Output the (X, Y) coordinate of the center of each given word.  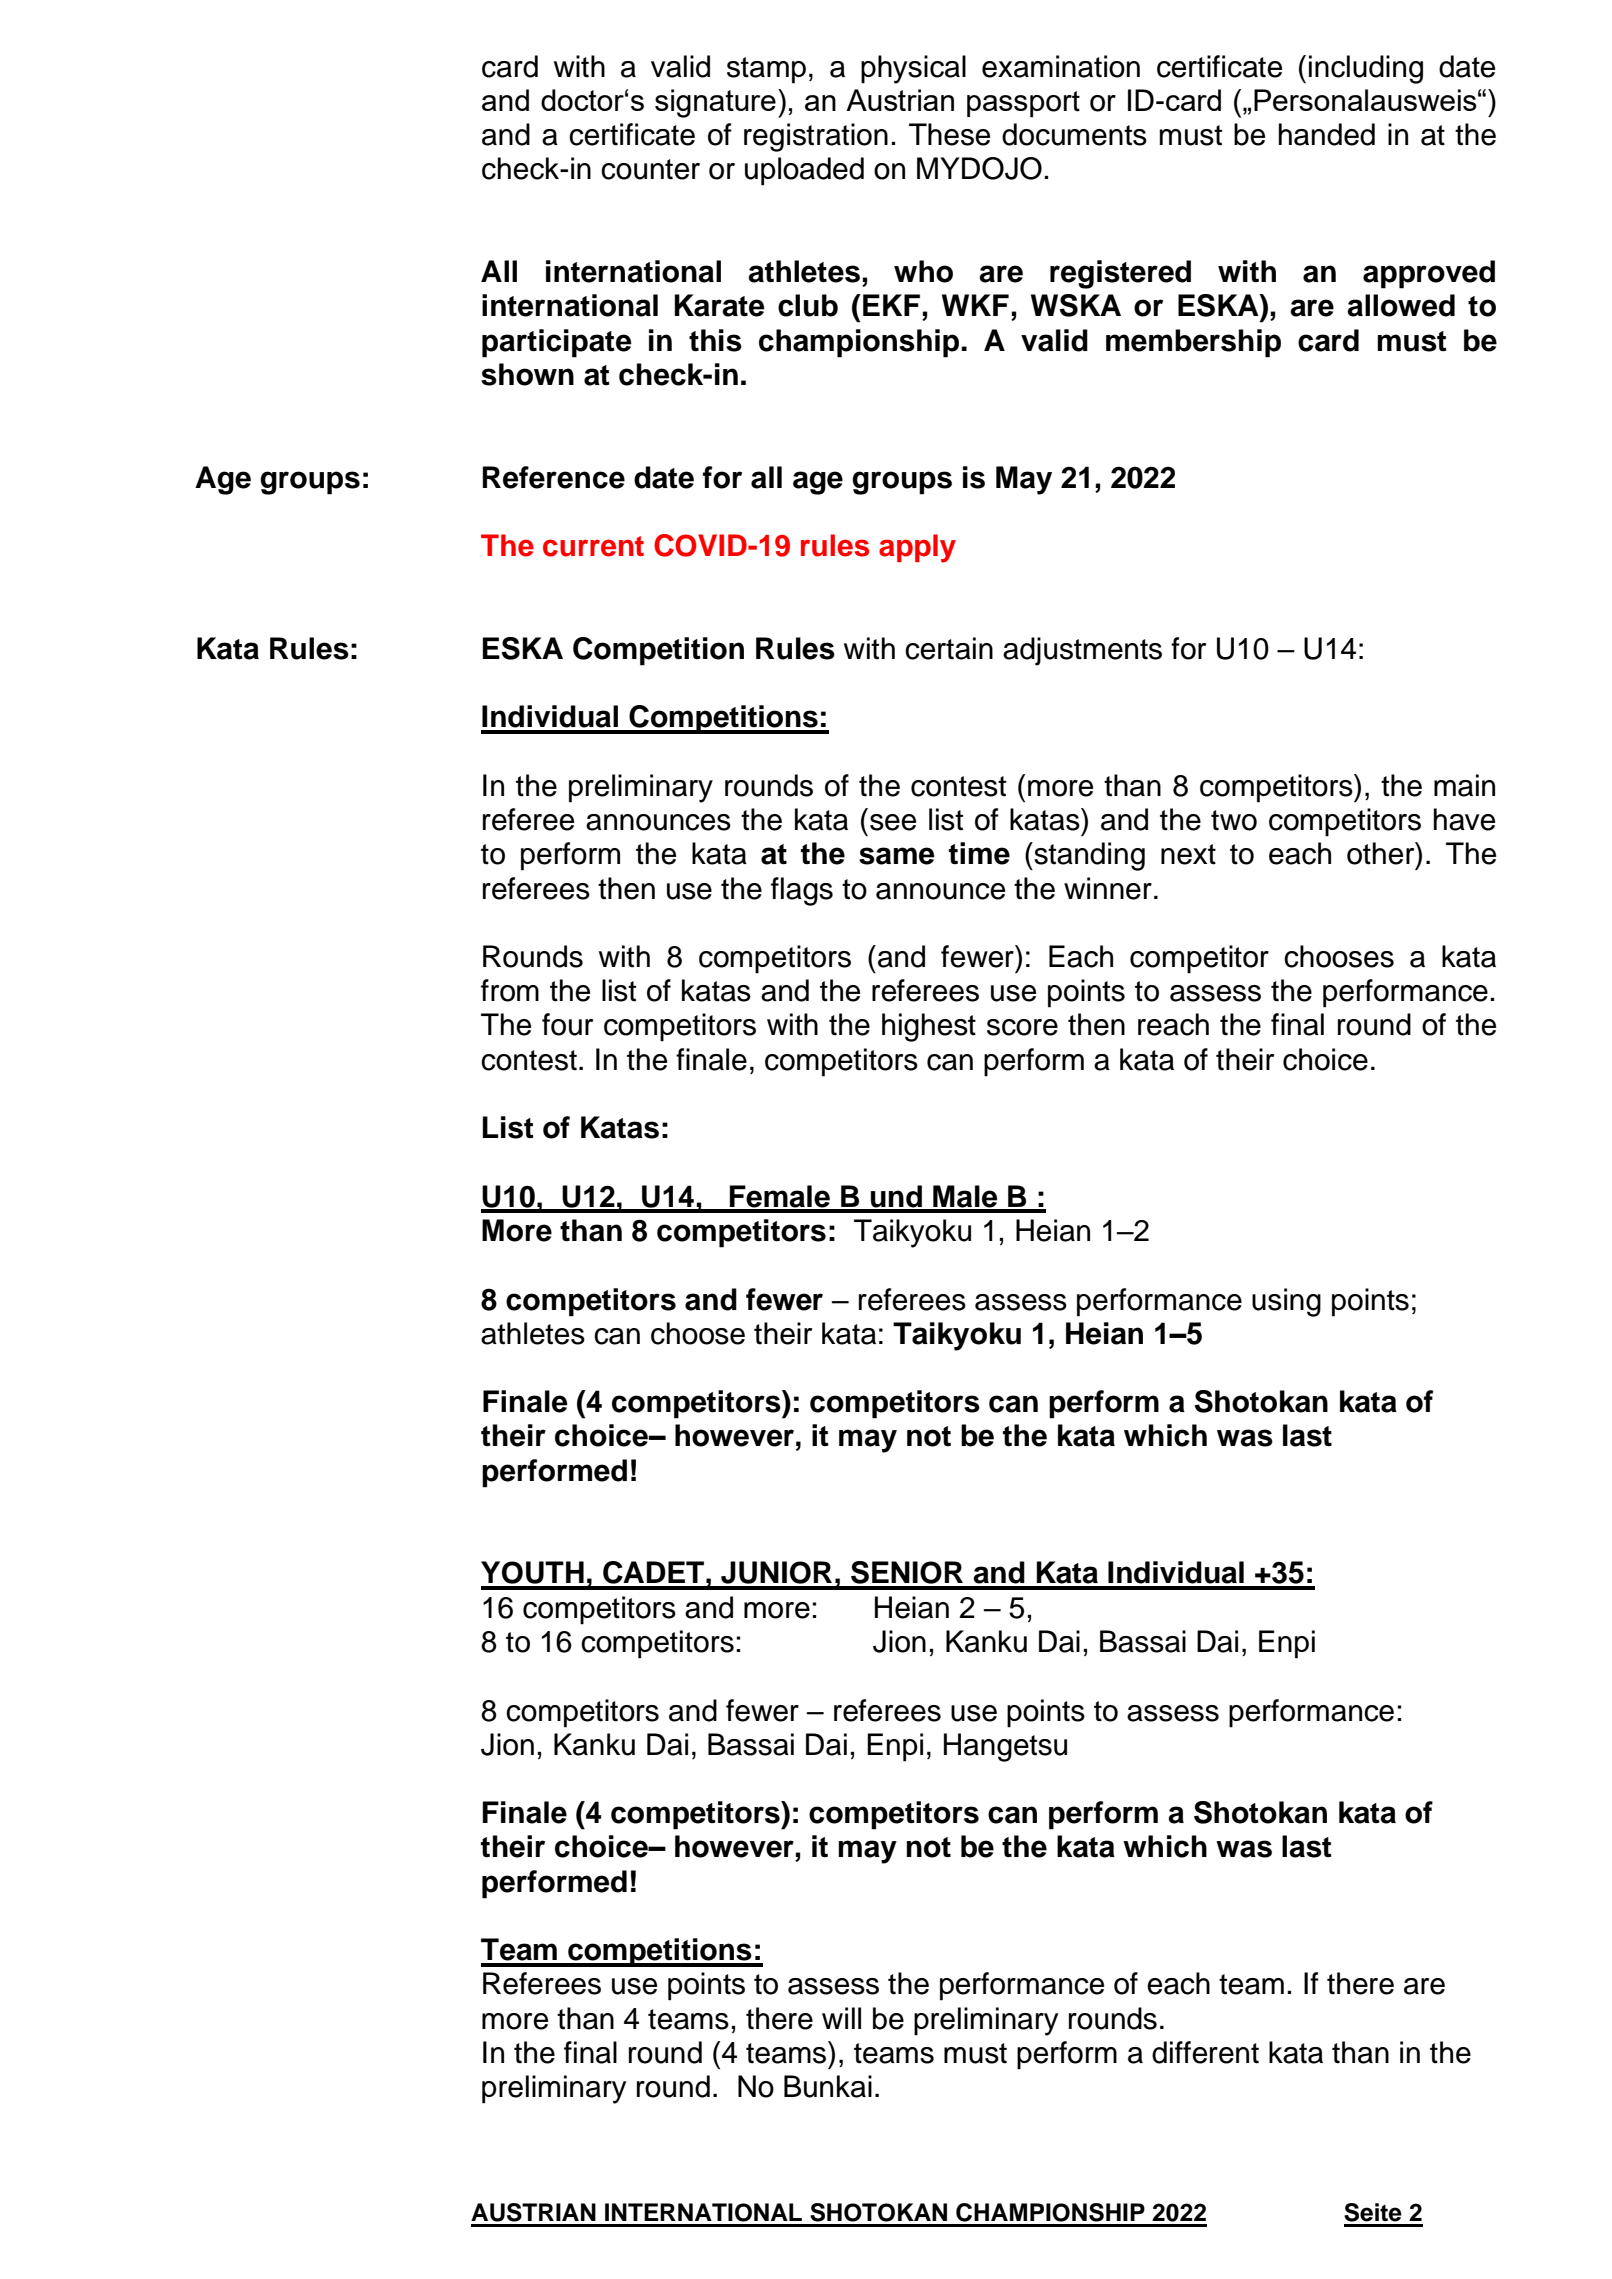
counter (650, 169)
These (949, 134)
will (841, 2018)
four (567, 1024)
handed (1327, 134)
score (1022, 1027)
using (1286, 1302)
